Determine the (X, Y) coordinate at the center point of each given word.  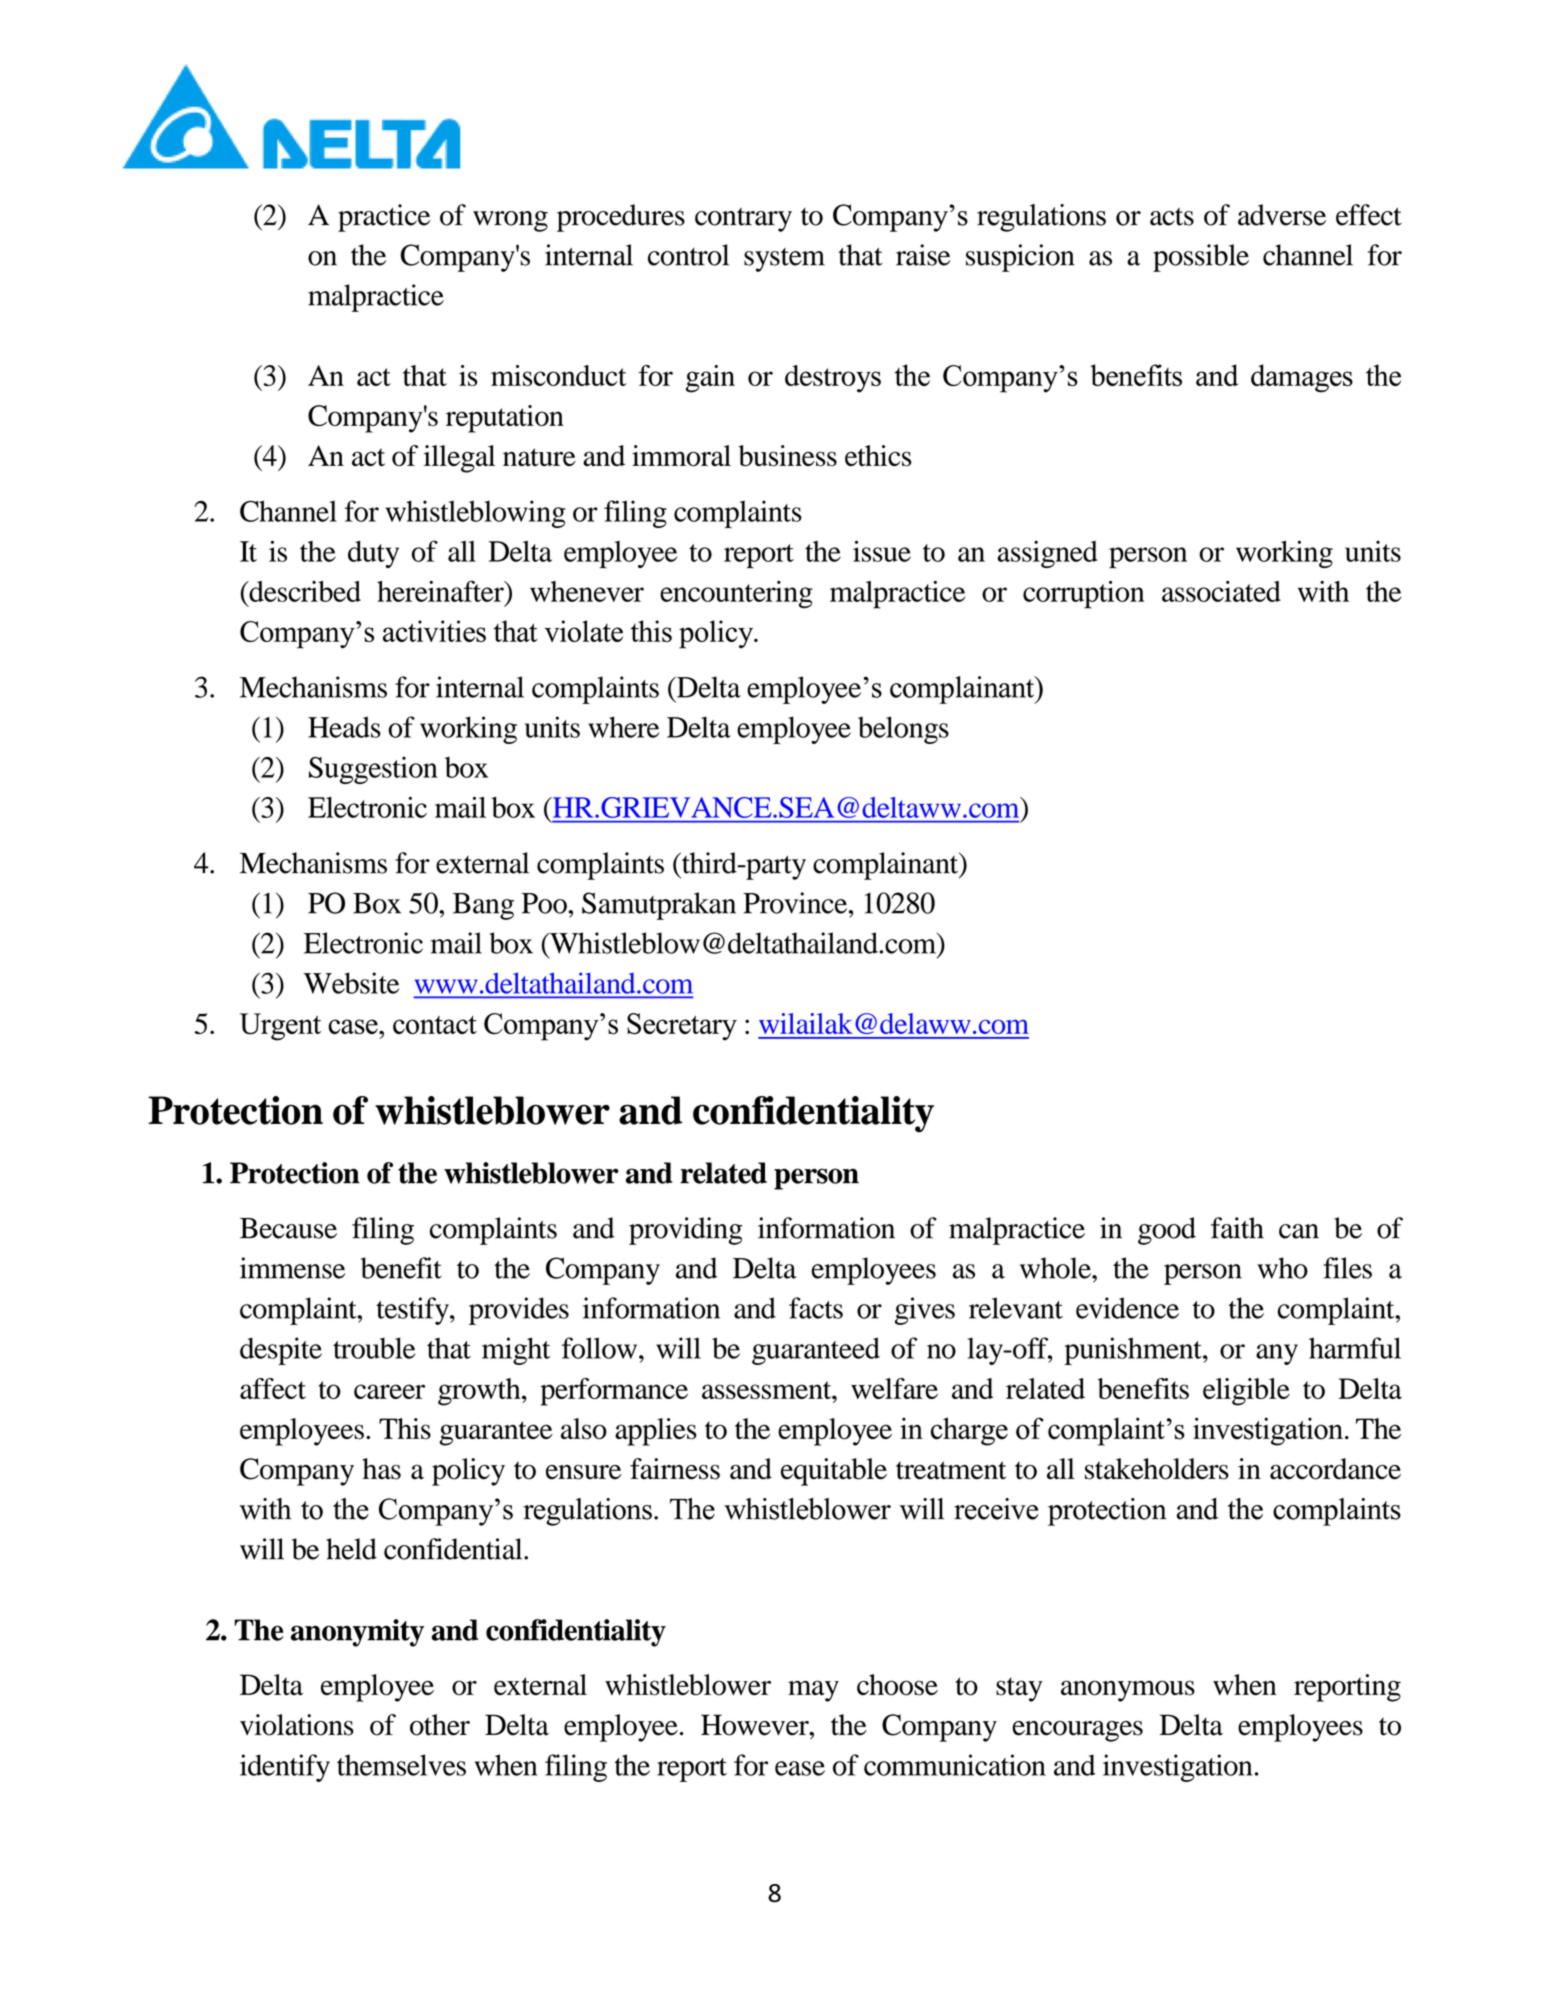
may (813, 1691)
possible (1201, 258)
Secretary (682, 1027)
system (784, 260)
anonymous (1128, 1691)
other (440, 1725)
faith (1237, 1228)
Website (351, 983)
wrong (510, 221)
